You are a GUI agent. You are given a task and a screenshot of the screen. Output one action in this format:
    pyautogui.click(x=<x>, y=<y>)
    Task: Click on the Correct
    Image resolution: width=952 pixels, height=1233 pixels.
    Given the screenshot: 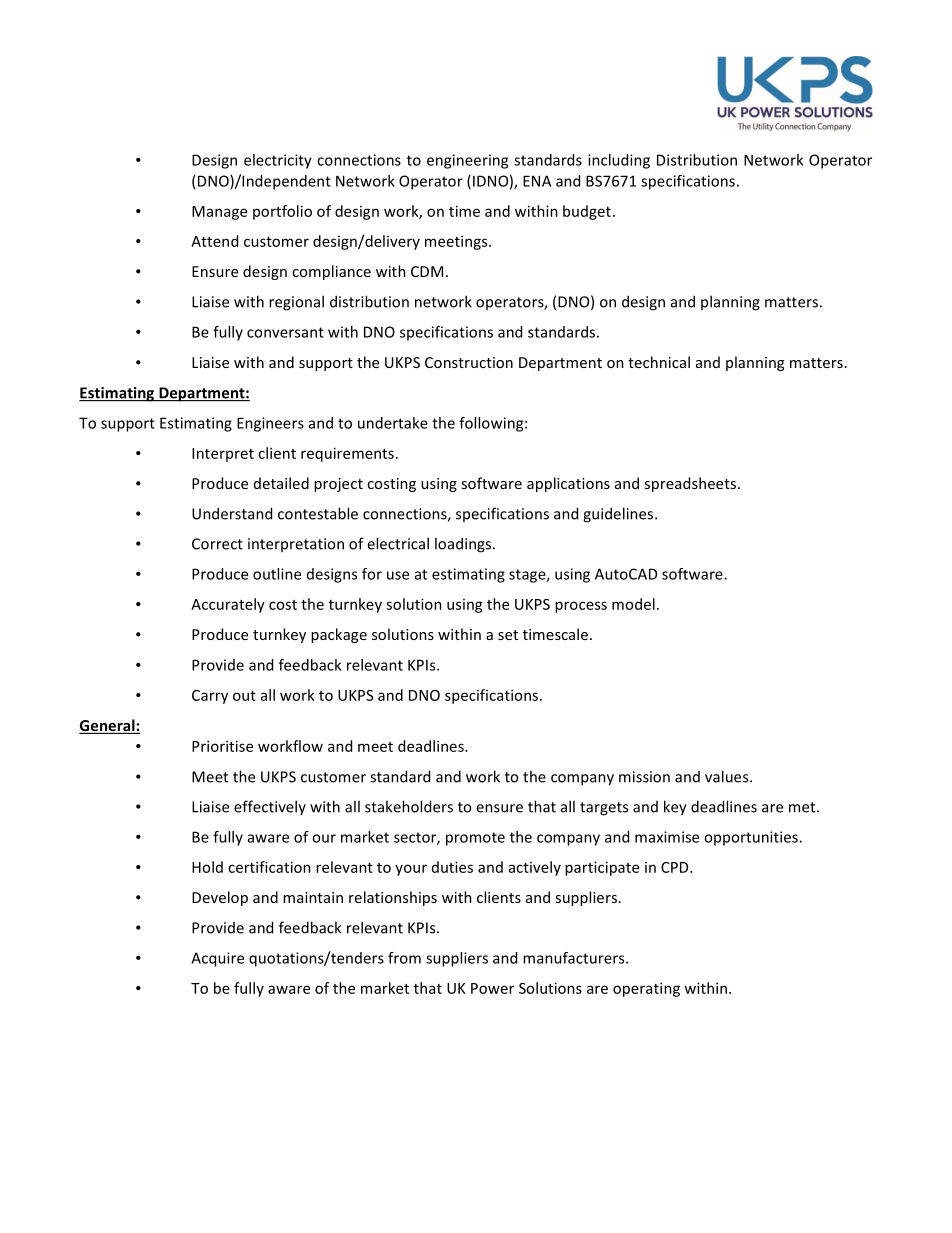 What is the action you would take?
    pyautogui.click(x=217, y=544)
